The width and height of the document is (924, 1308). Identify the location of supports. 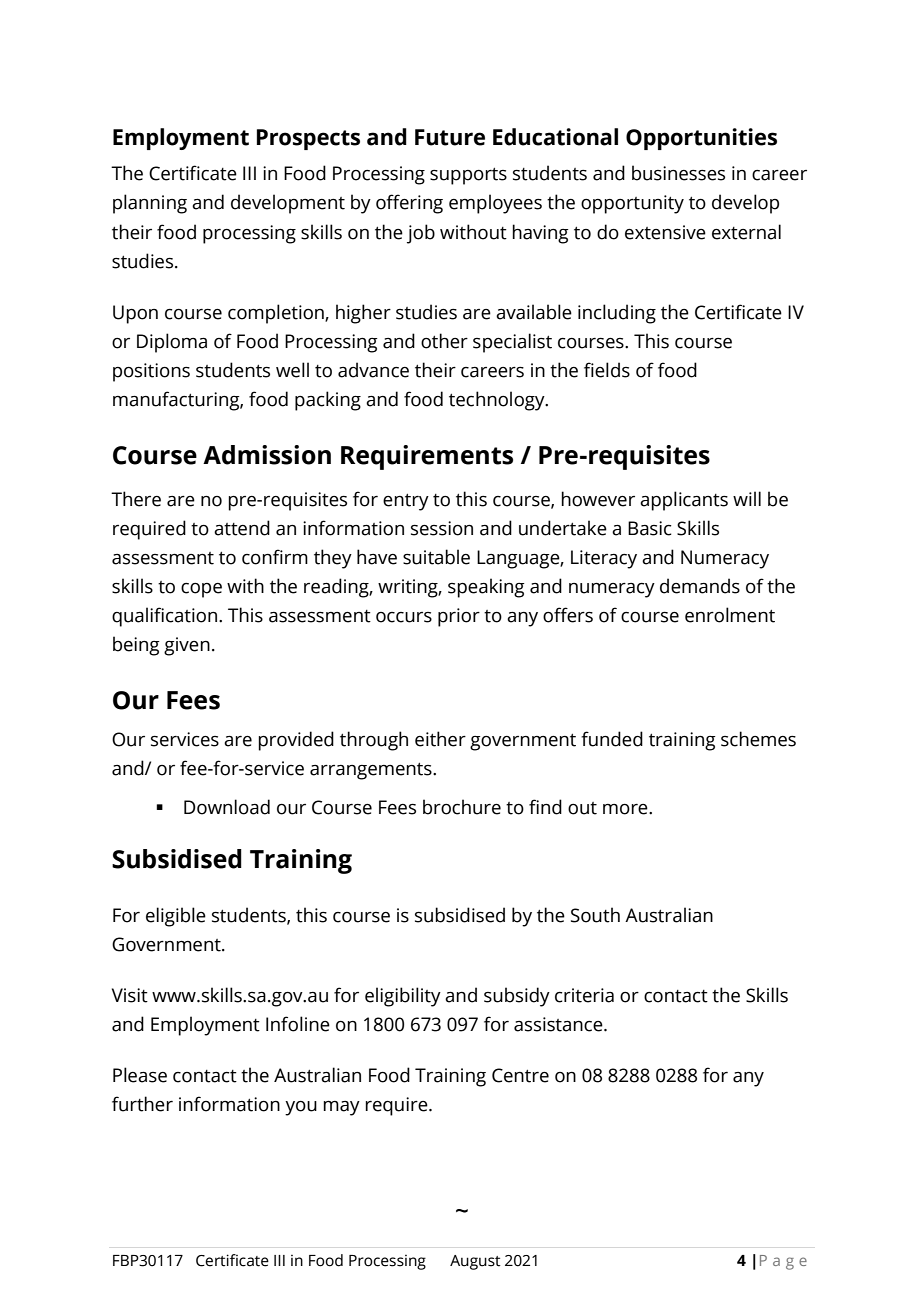
(468, 176).
